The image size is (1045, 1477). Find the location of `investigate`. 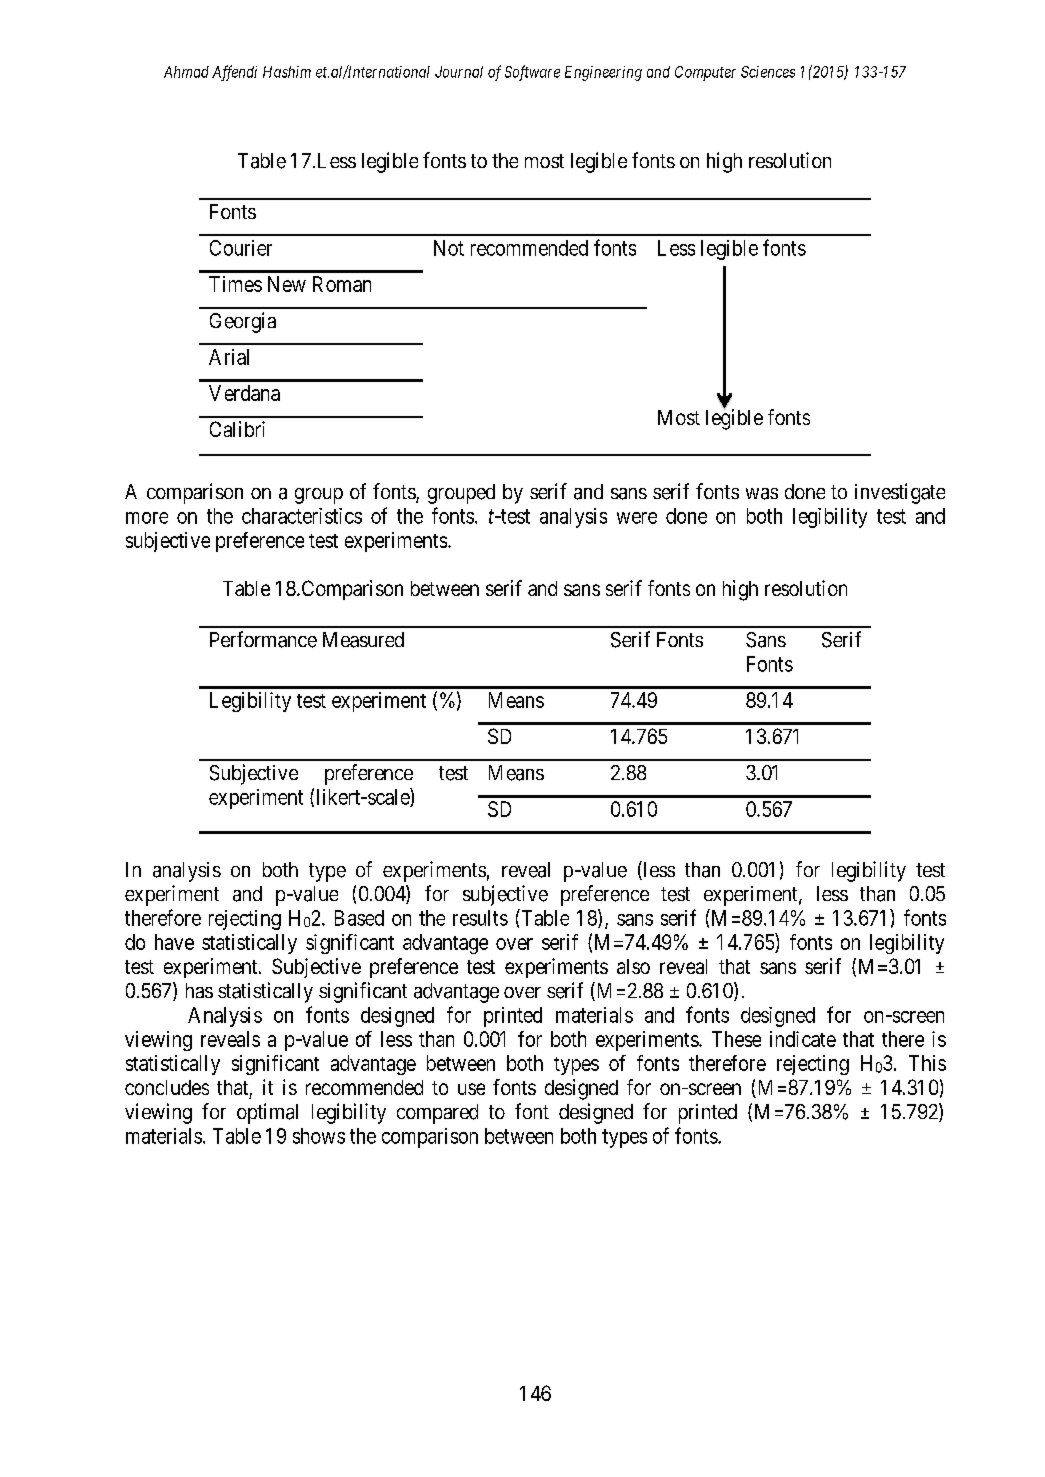

investigate is located at coordinates (900, 493).
